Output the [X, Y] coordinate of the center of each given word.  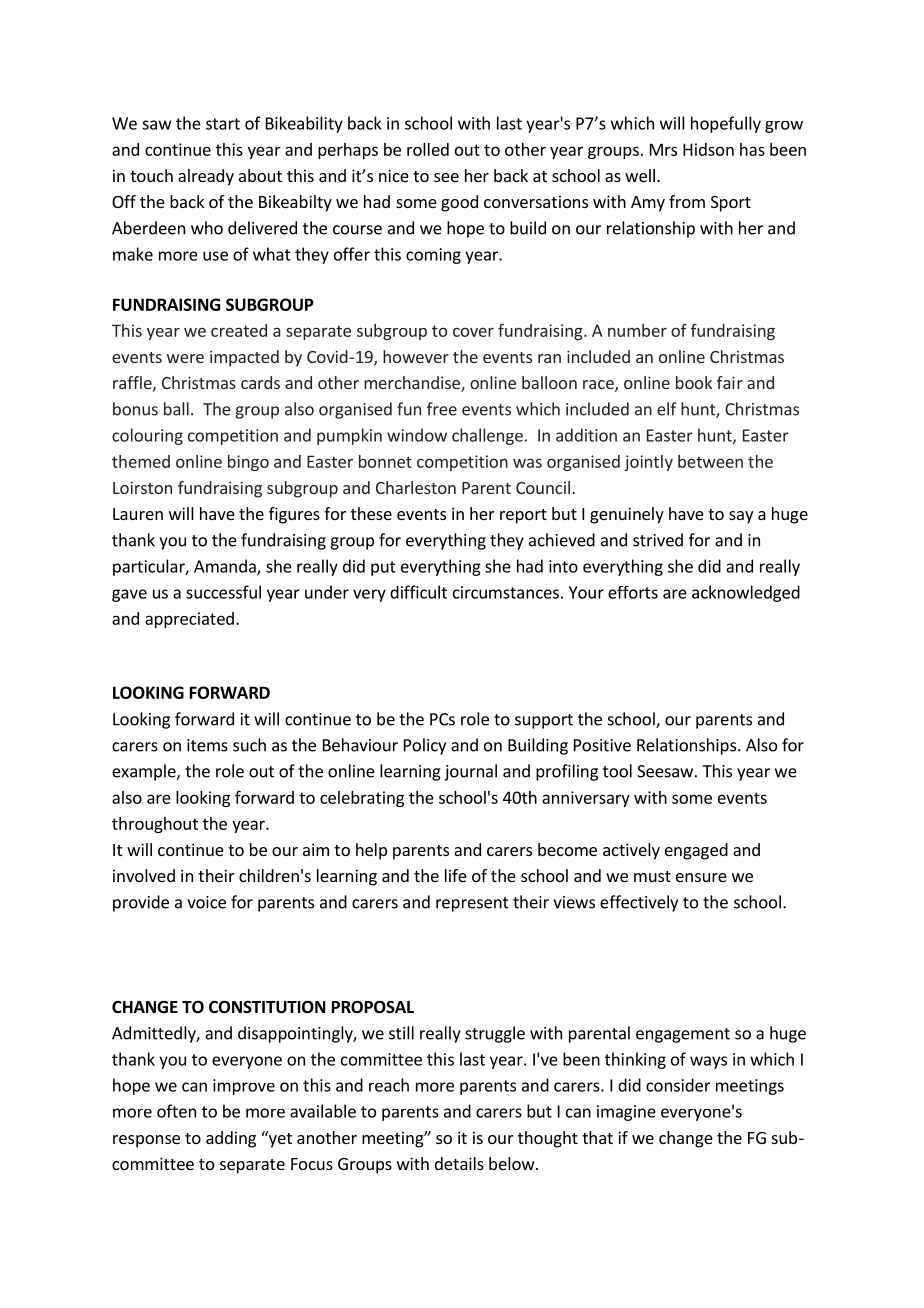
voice [206, 902]
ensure [701, 877]
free [442, 409]
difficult [418, 592]
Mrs [663, 149]
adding [231, 1139]
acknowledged [746, 593]
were [185, 358]
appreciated [189, 620]
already [206, 177]
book [694, 382]
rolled [428, 149]
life [456, 875]
